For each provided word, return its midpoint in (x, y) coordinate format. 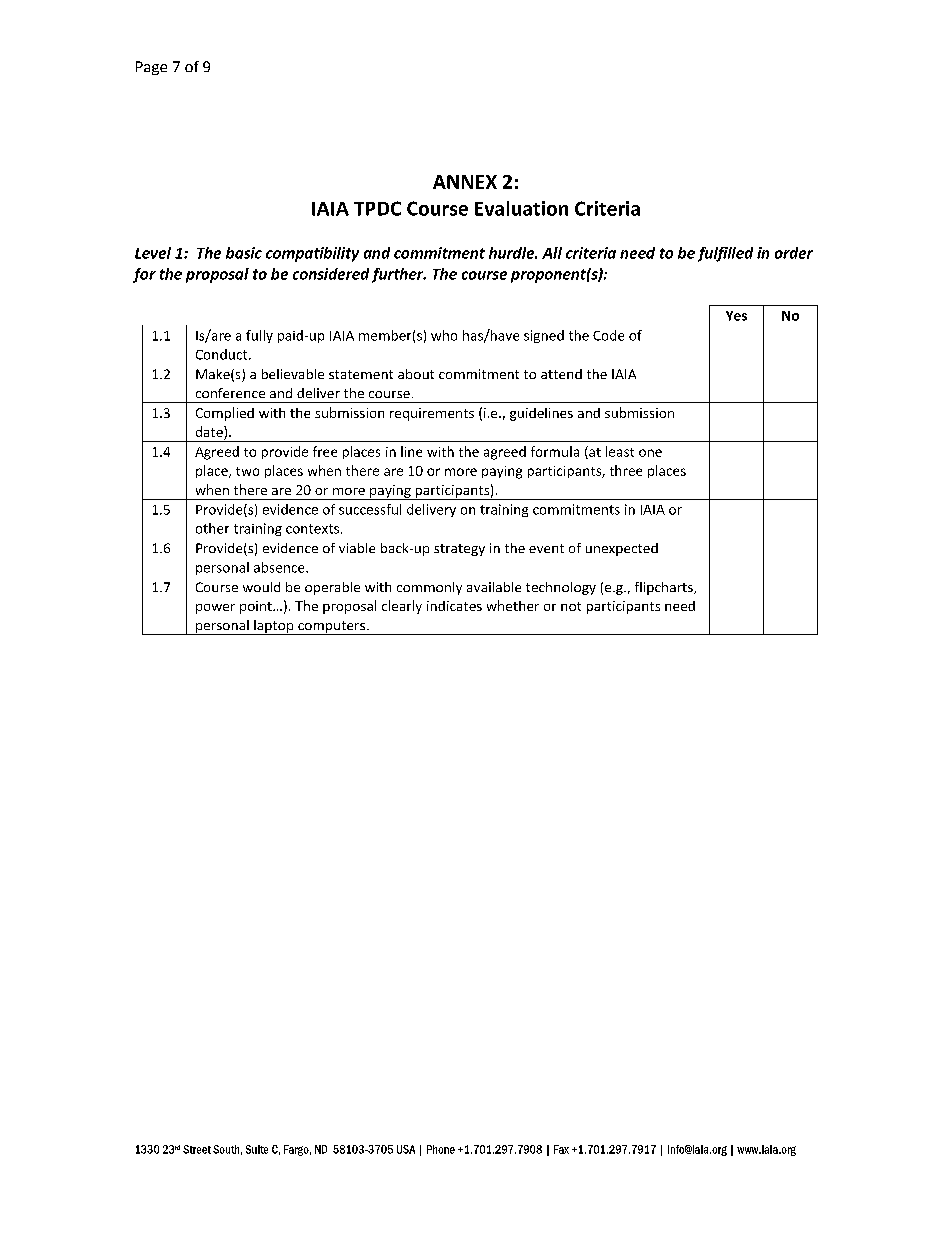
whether (513, 605)
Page (151, 68)
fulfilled (725, 254)
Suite (257, 1149)
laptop (274, 627)
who (444, 335)
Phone (441, 1149)
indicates (454, 606)
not (571, 606)
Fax (561, 1149)
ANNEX (465, 182)
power (215, 609)
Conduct (223, 354)
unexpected (622, 549)
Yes (736, 316)
